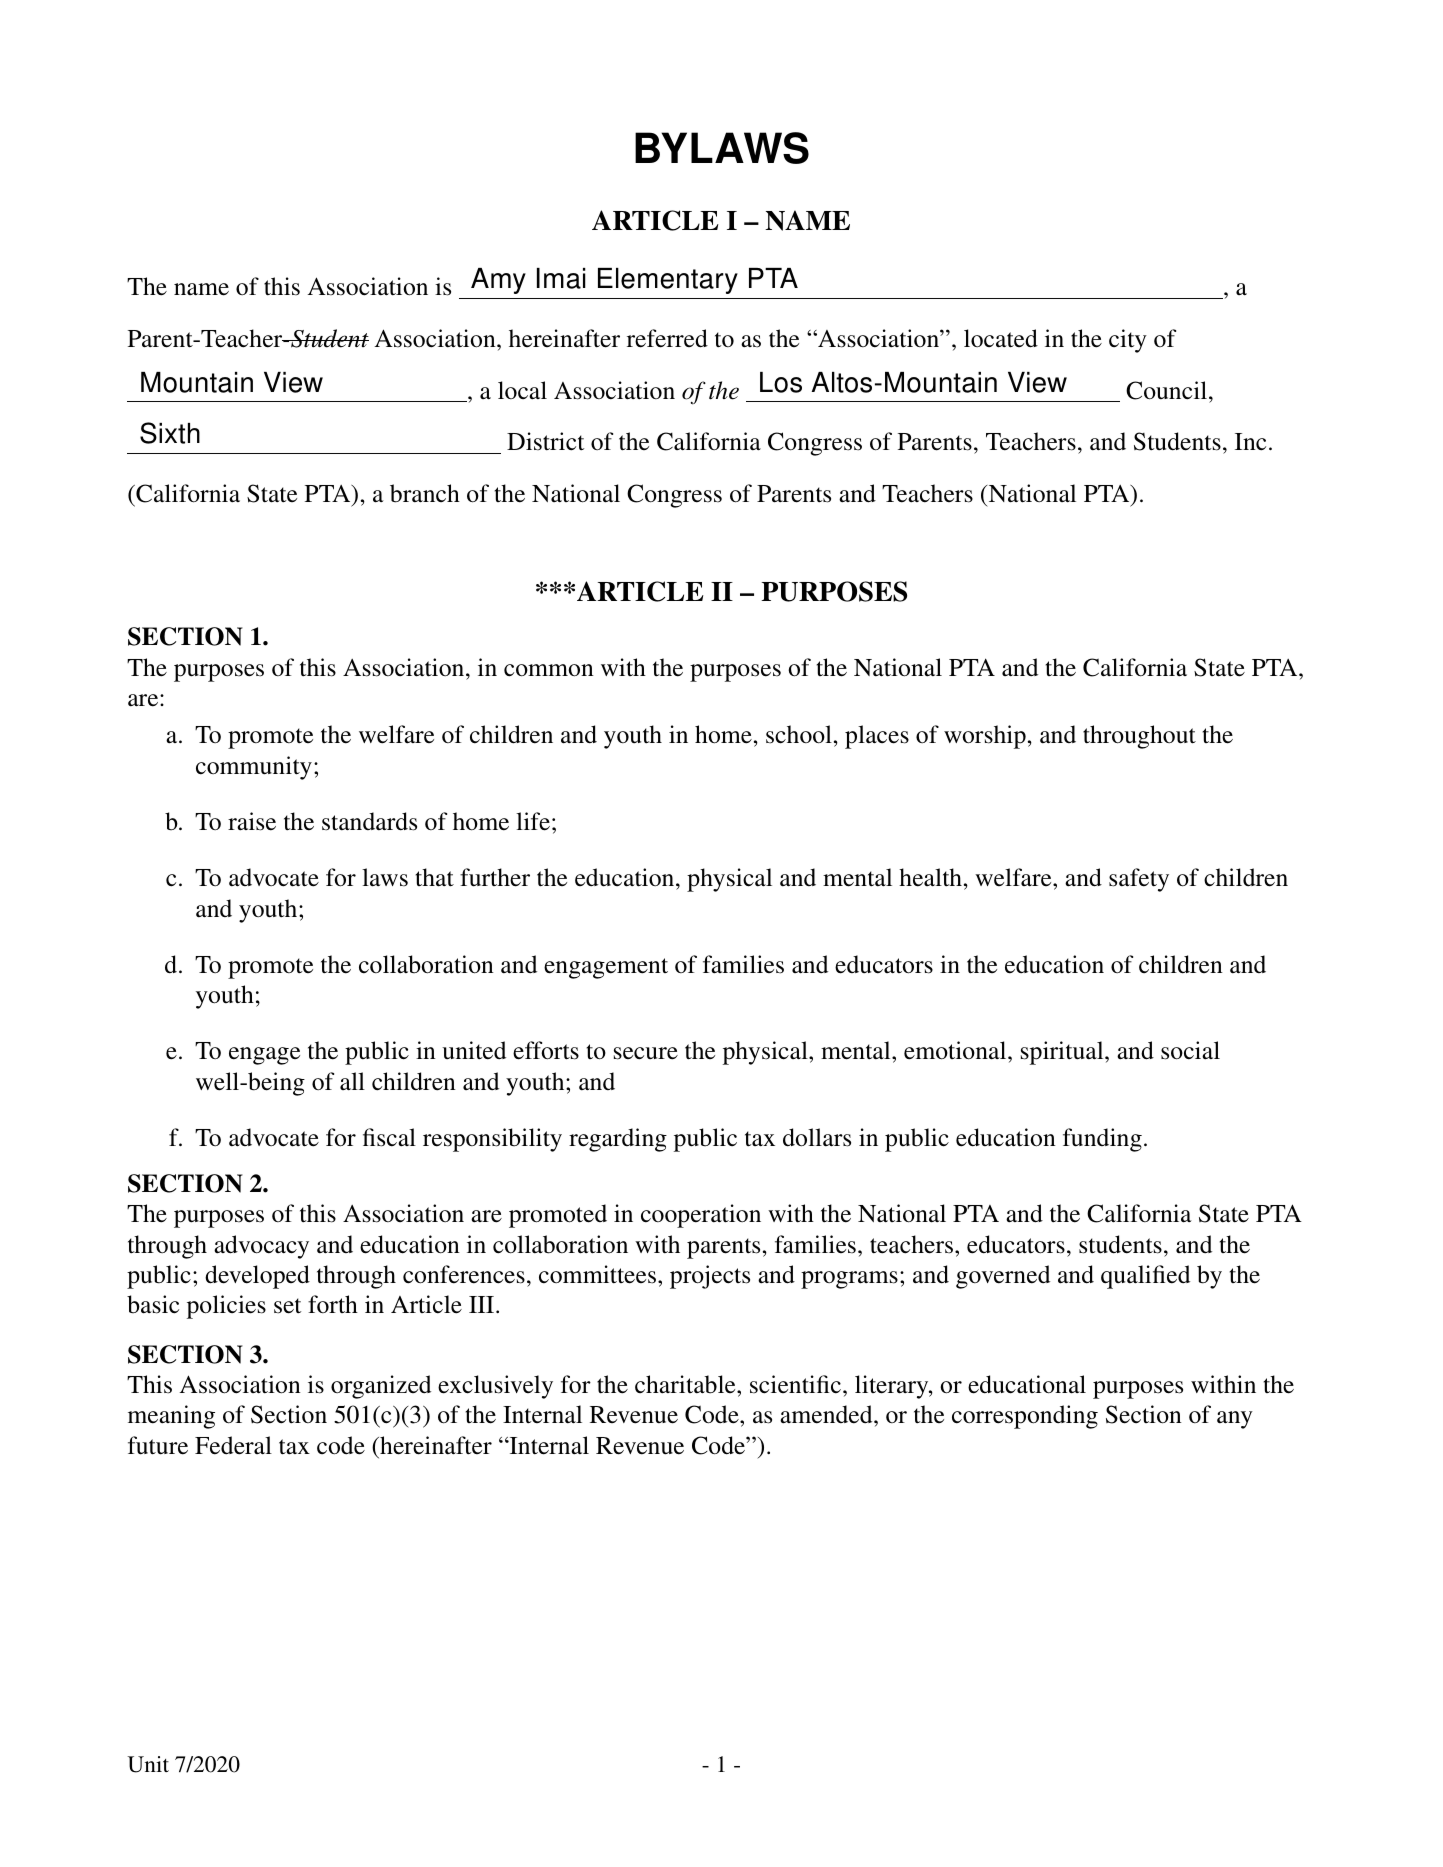  I want to click on life, so click(533, 821).
